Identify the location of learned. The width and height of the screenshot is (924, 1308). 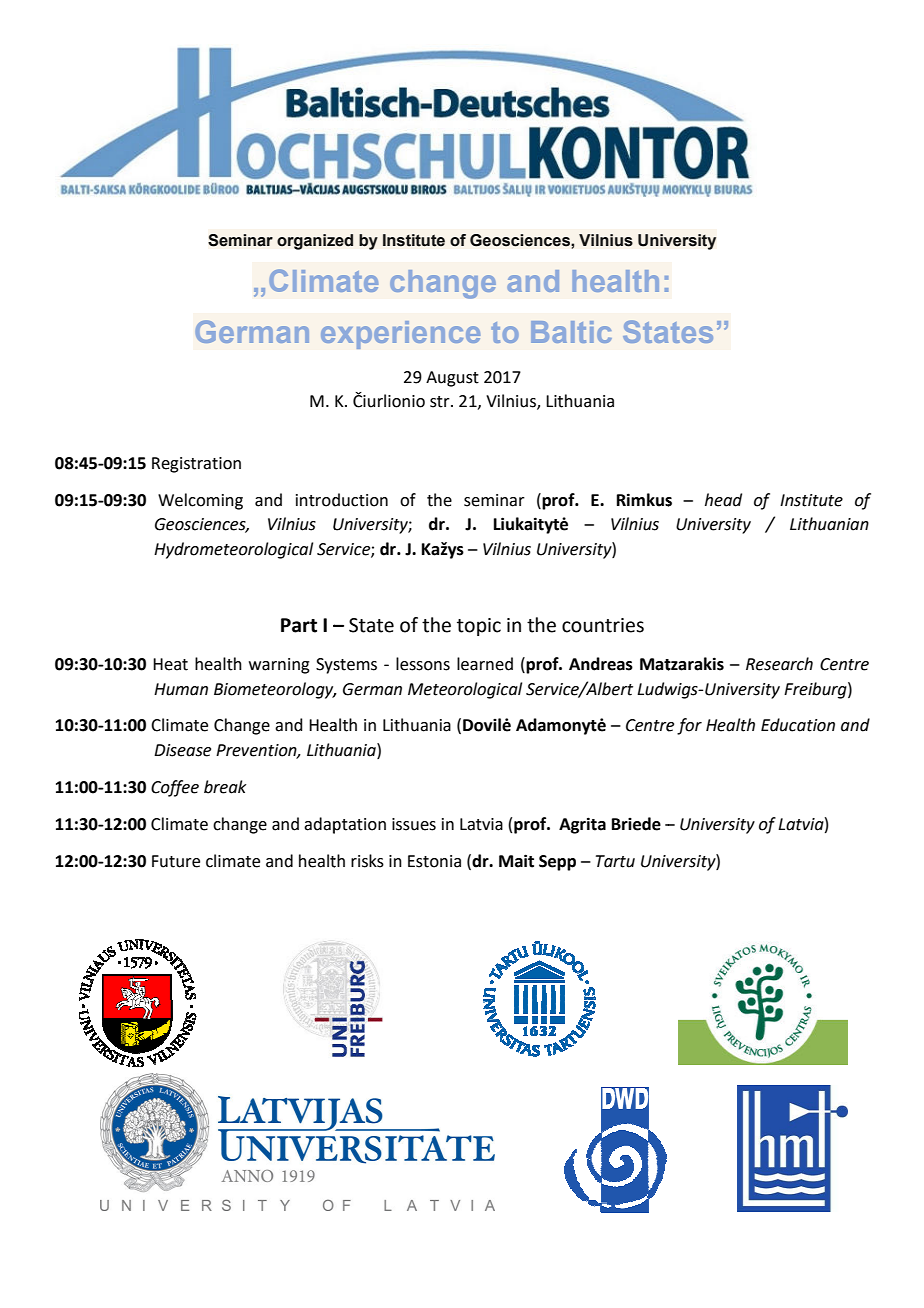
(485, 664).
